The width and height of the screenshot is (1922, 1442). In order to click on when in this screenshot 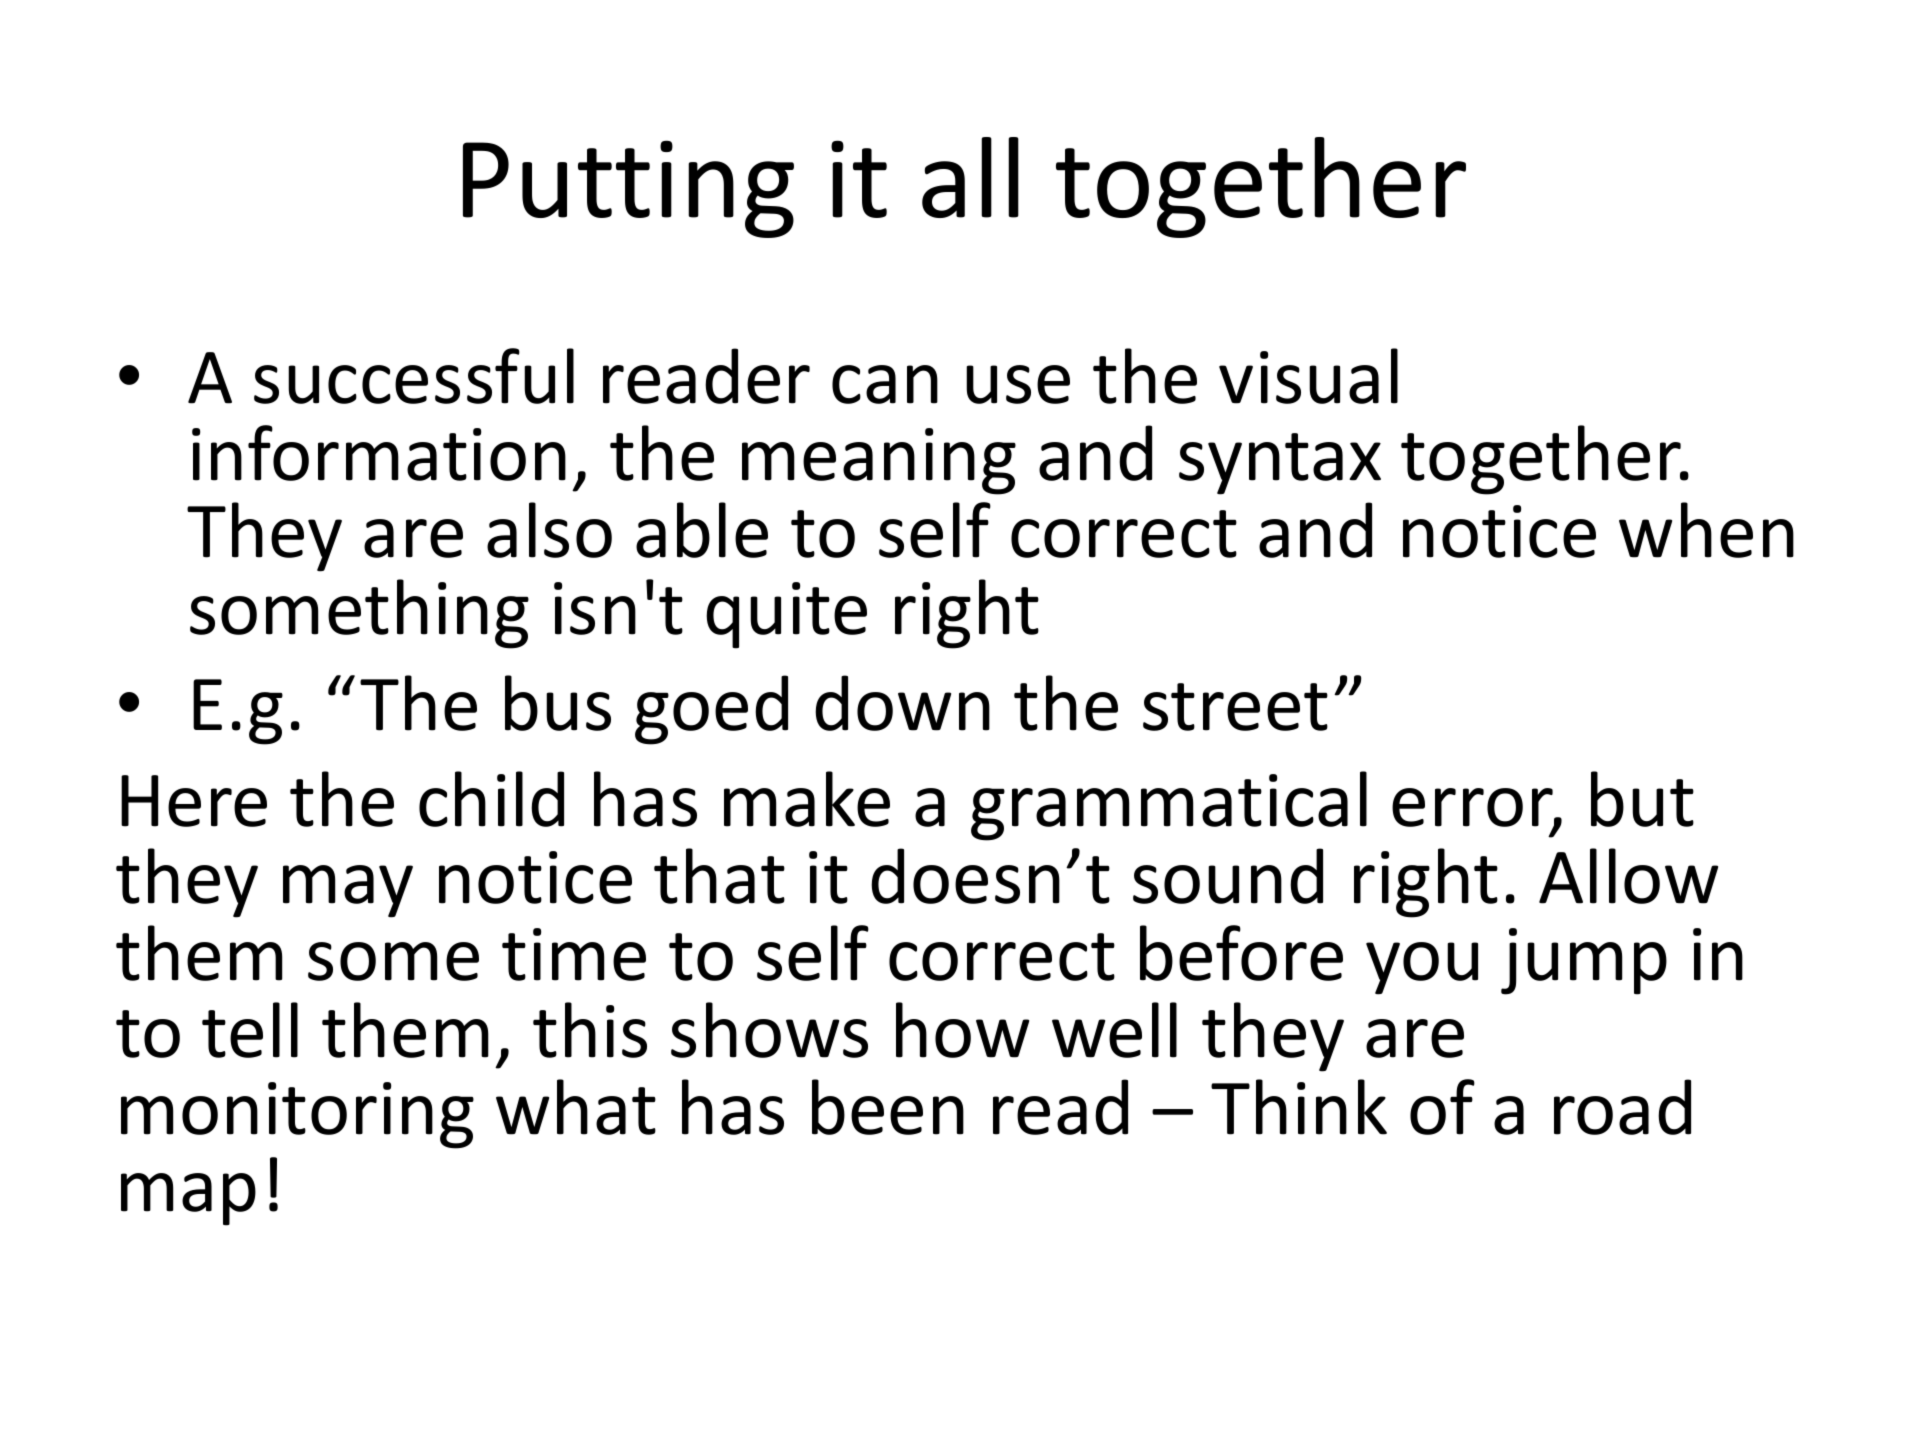, I will do `click(1706, 530)`.
